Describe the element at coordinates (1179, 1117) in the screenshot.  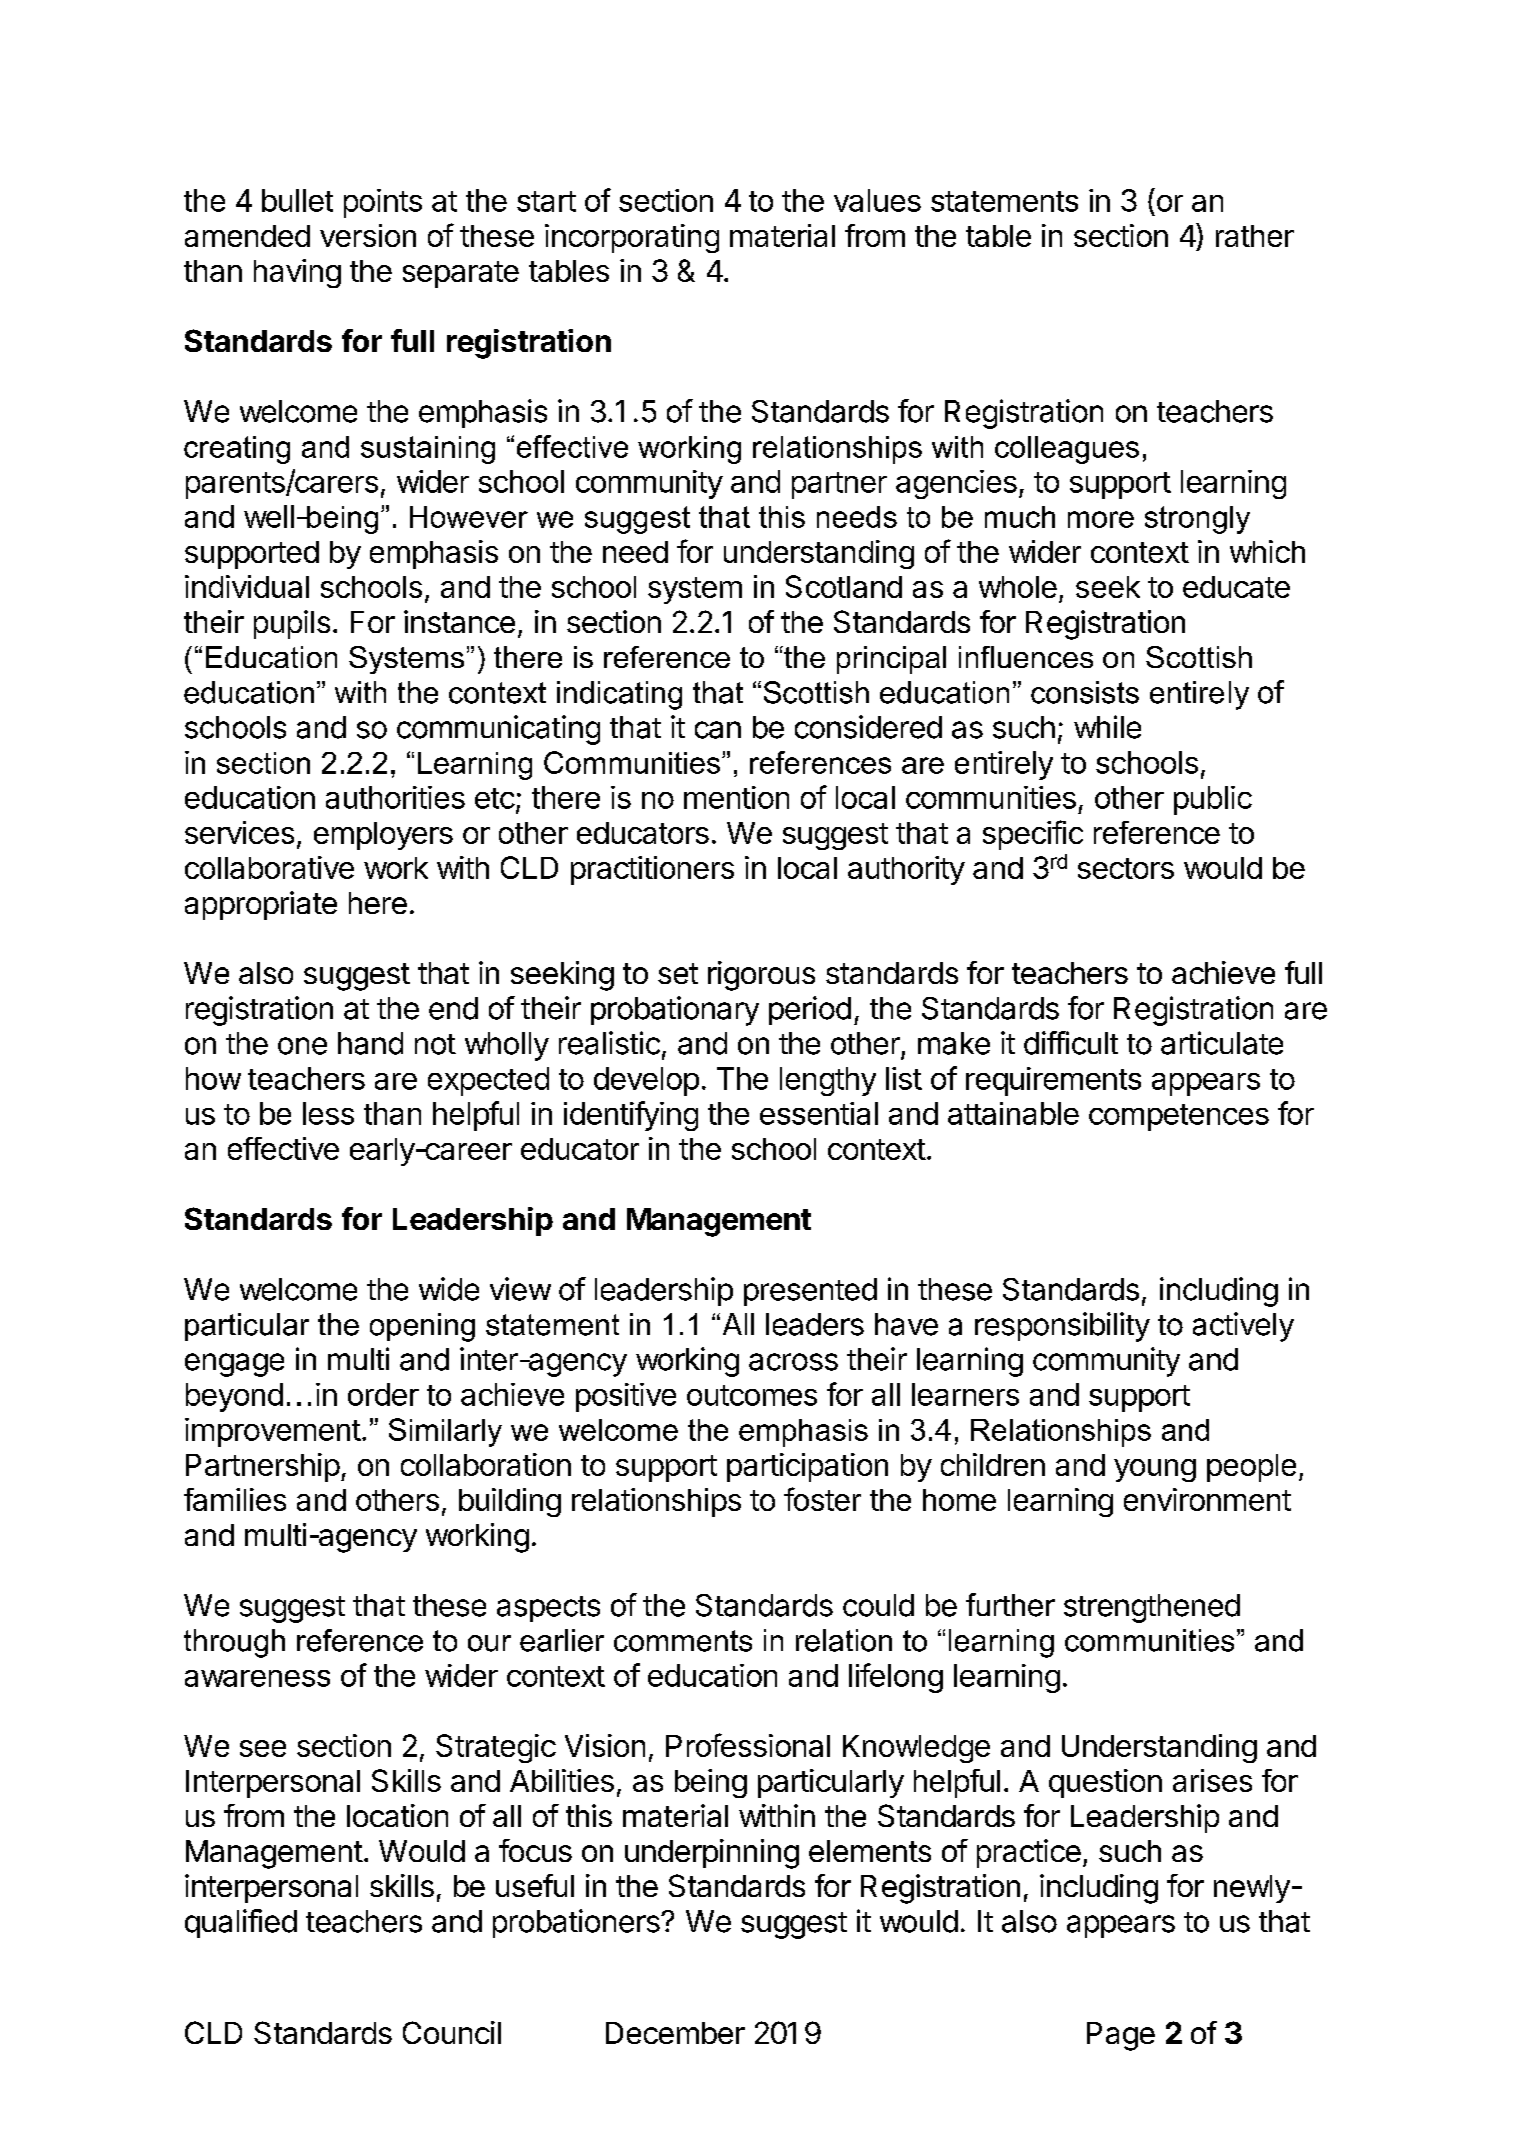
I see `competences` at that location.
